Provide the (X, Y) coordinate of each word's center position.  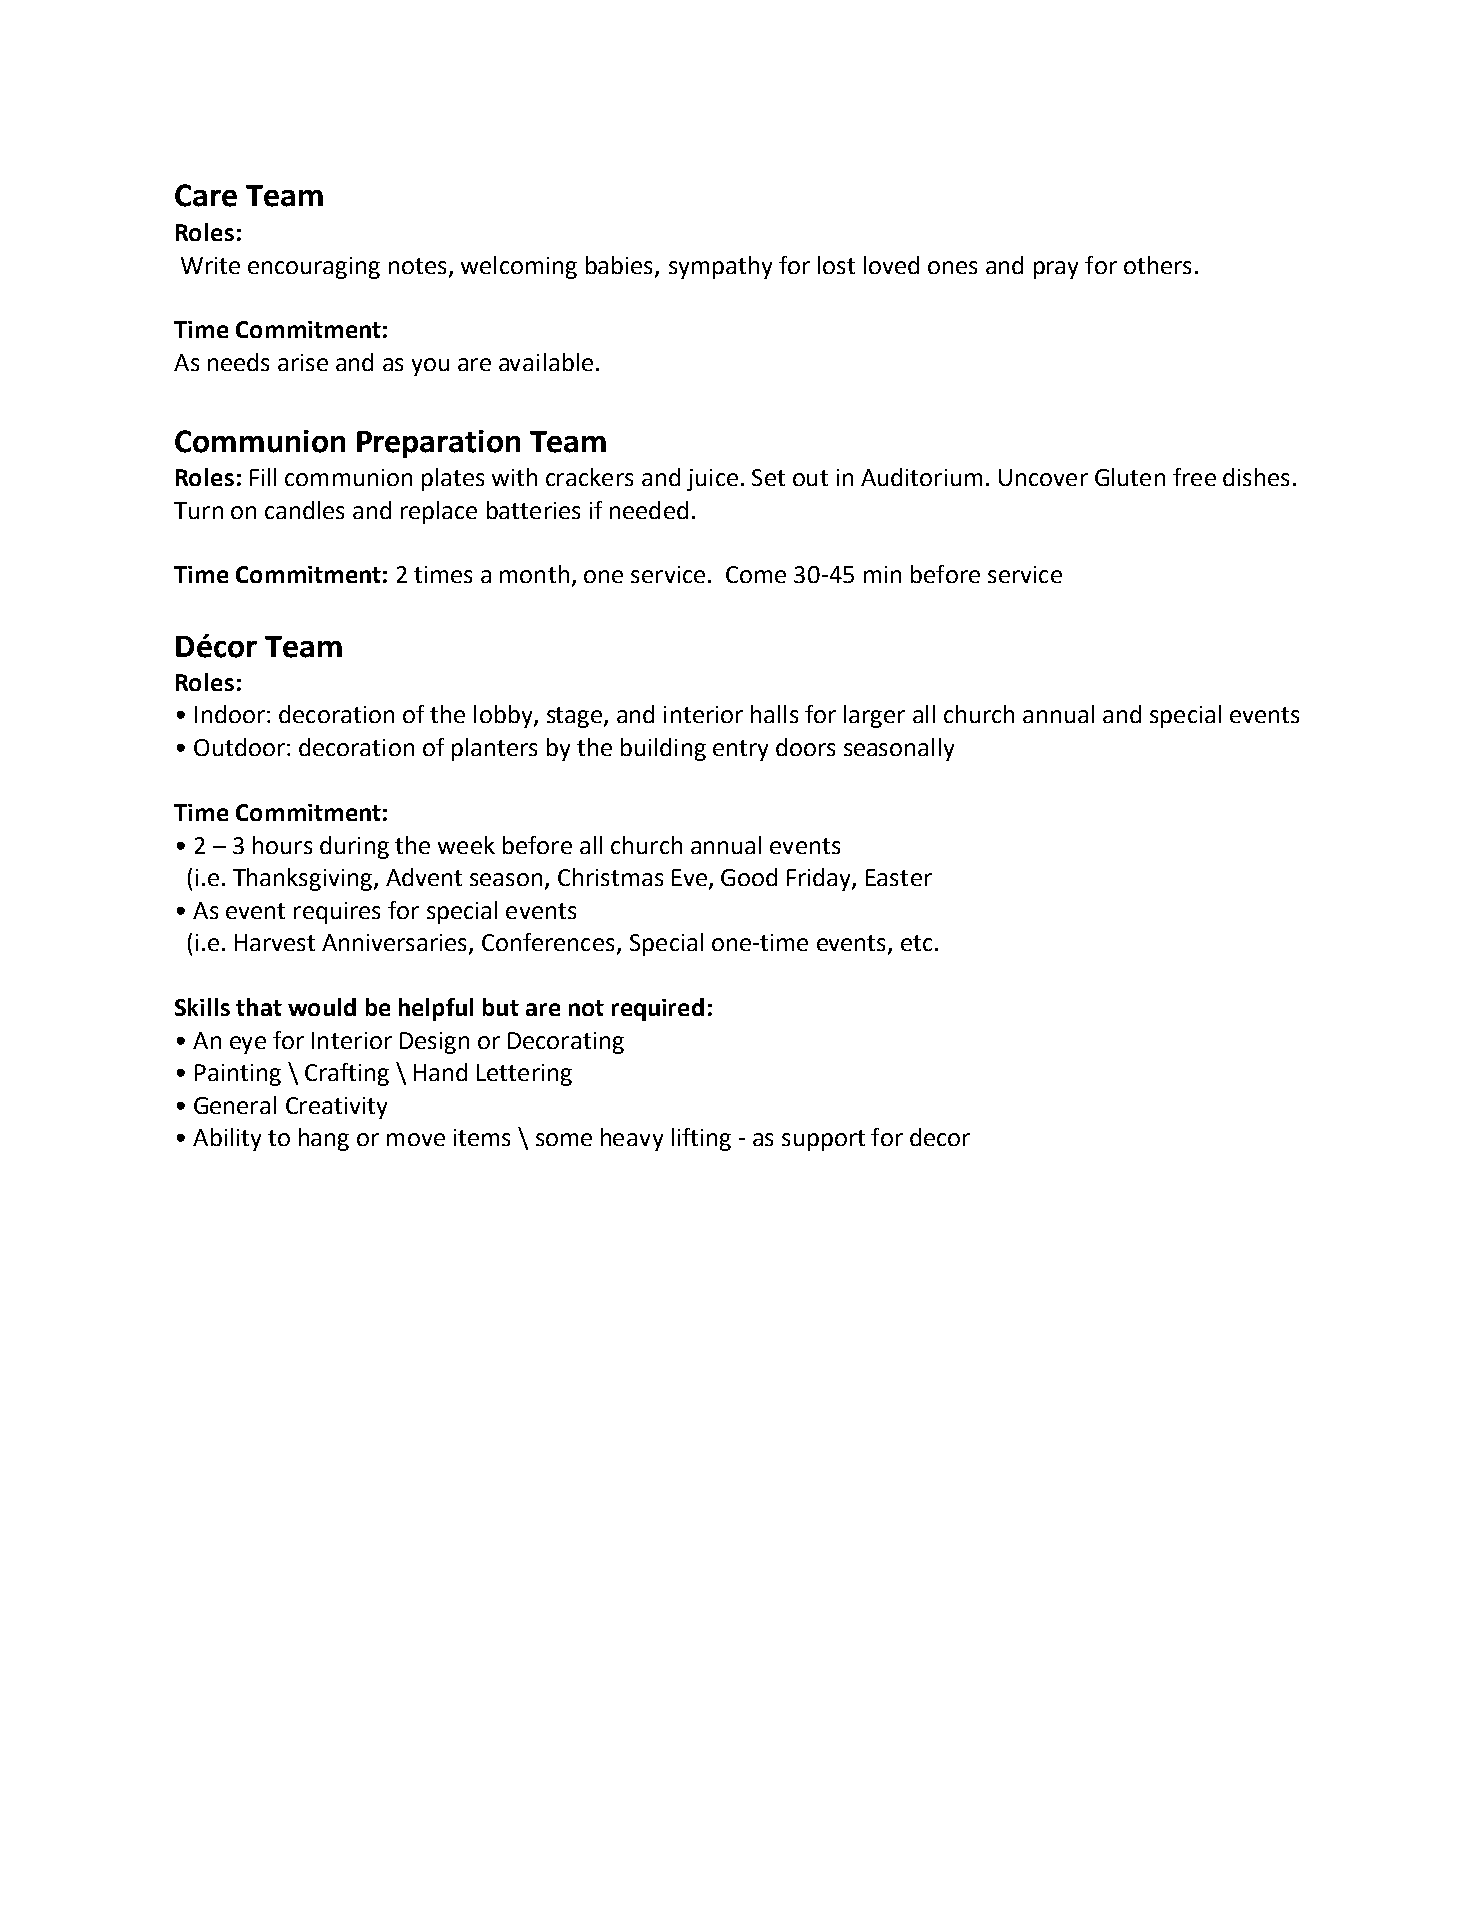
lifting (701, 1139)
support (823, 1140)
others (1157, 265)
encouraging (314, 268)
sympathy (720, 267)
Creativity (336, 1108)
